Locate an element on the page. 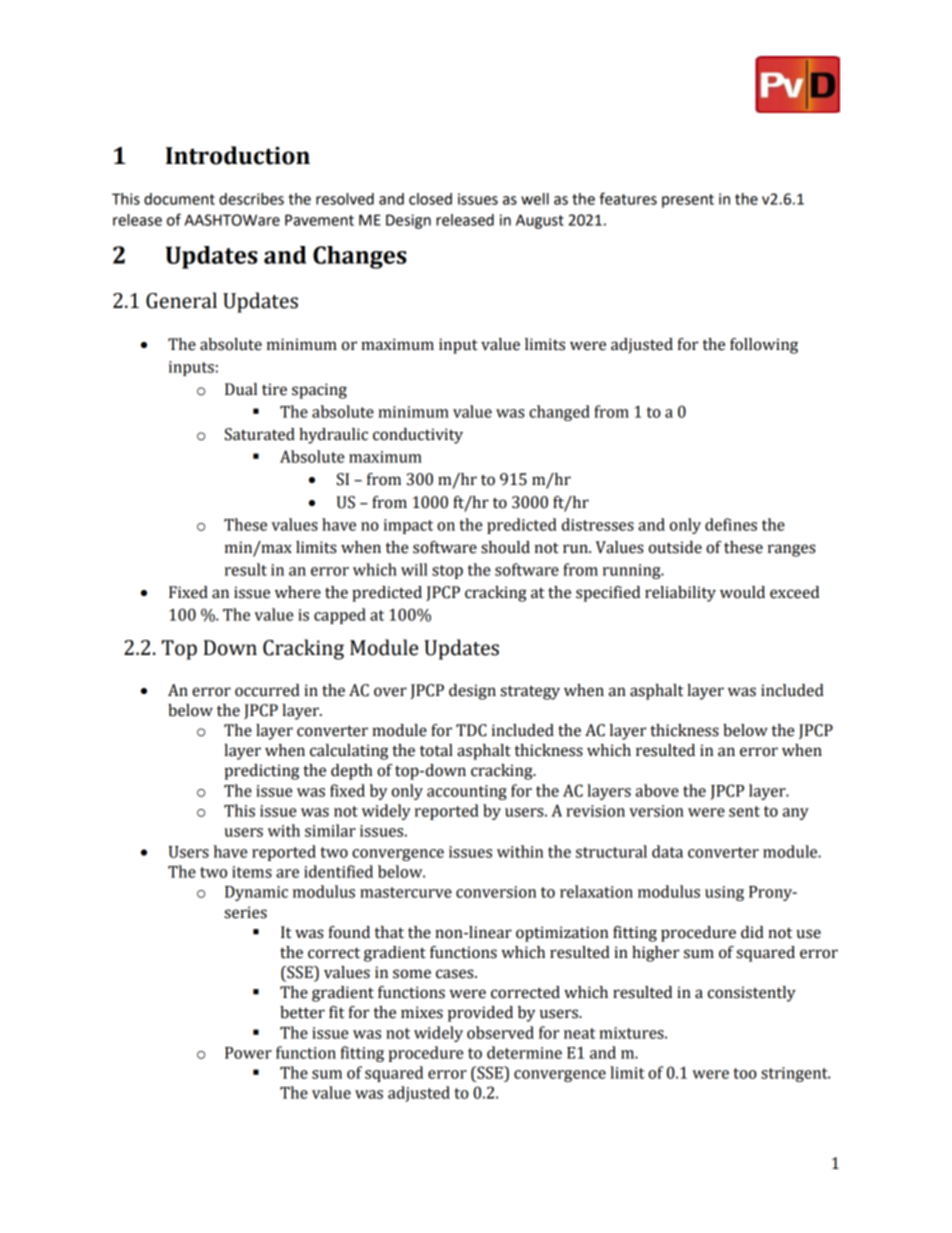 The image size is (952, 1233). defines is located at coordinates (731, 524).
